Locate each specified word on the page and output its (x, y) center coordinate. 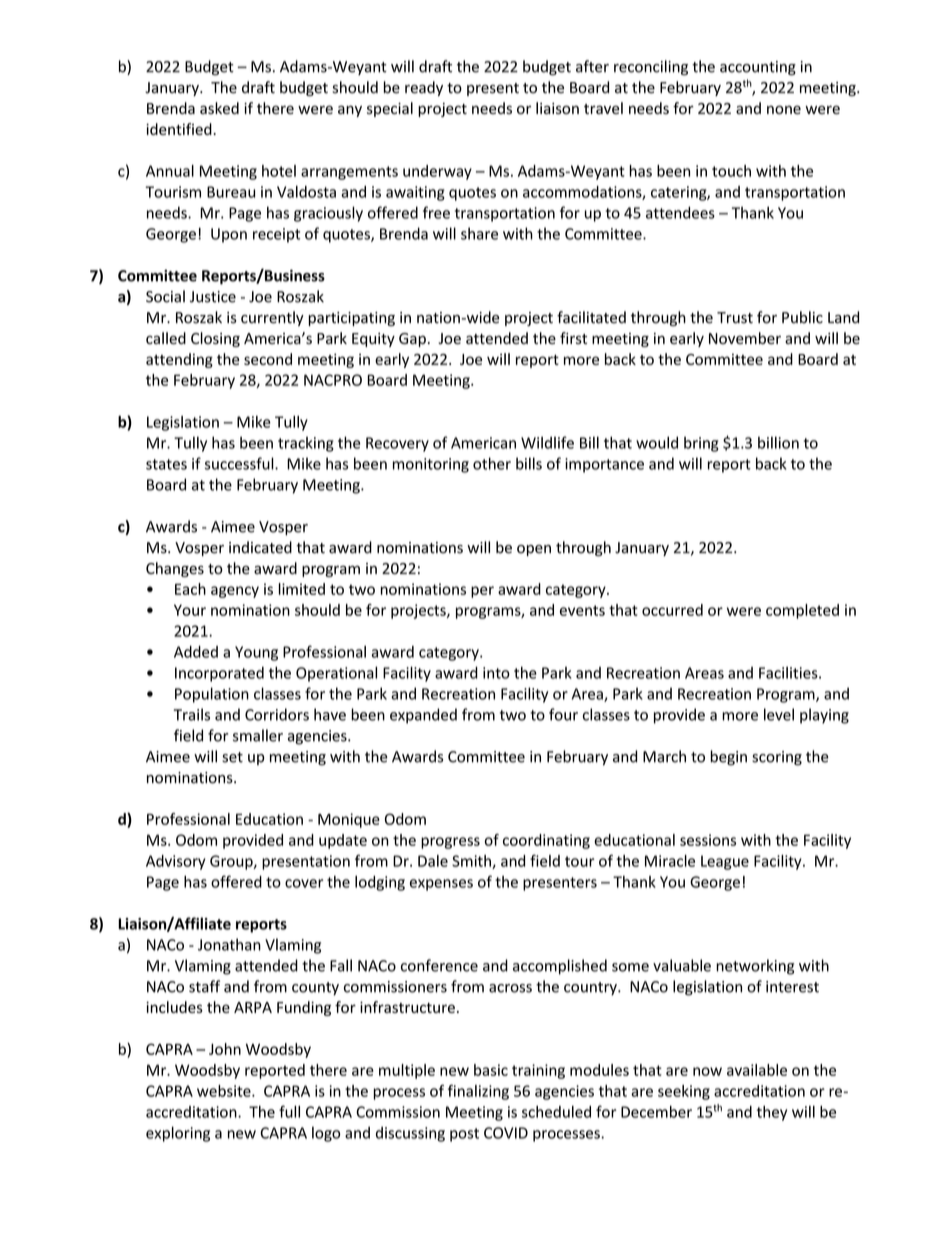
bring (701, 444)
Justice (213, 297)
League (725, 862)
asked (219, 108)
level (779, 714)
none (784, 109)
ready (424, 88)
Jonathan (229, 944)
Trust (735, 318)
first (573, 338)
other (492, 463)
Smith (472, 862)
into (496, 673)
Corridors (277, 714)
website (225, 1091)
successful (240, 463)
